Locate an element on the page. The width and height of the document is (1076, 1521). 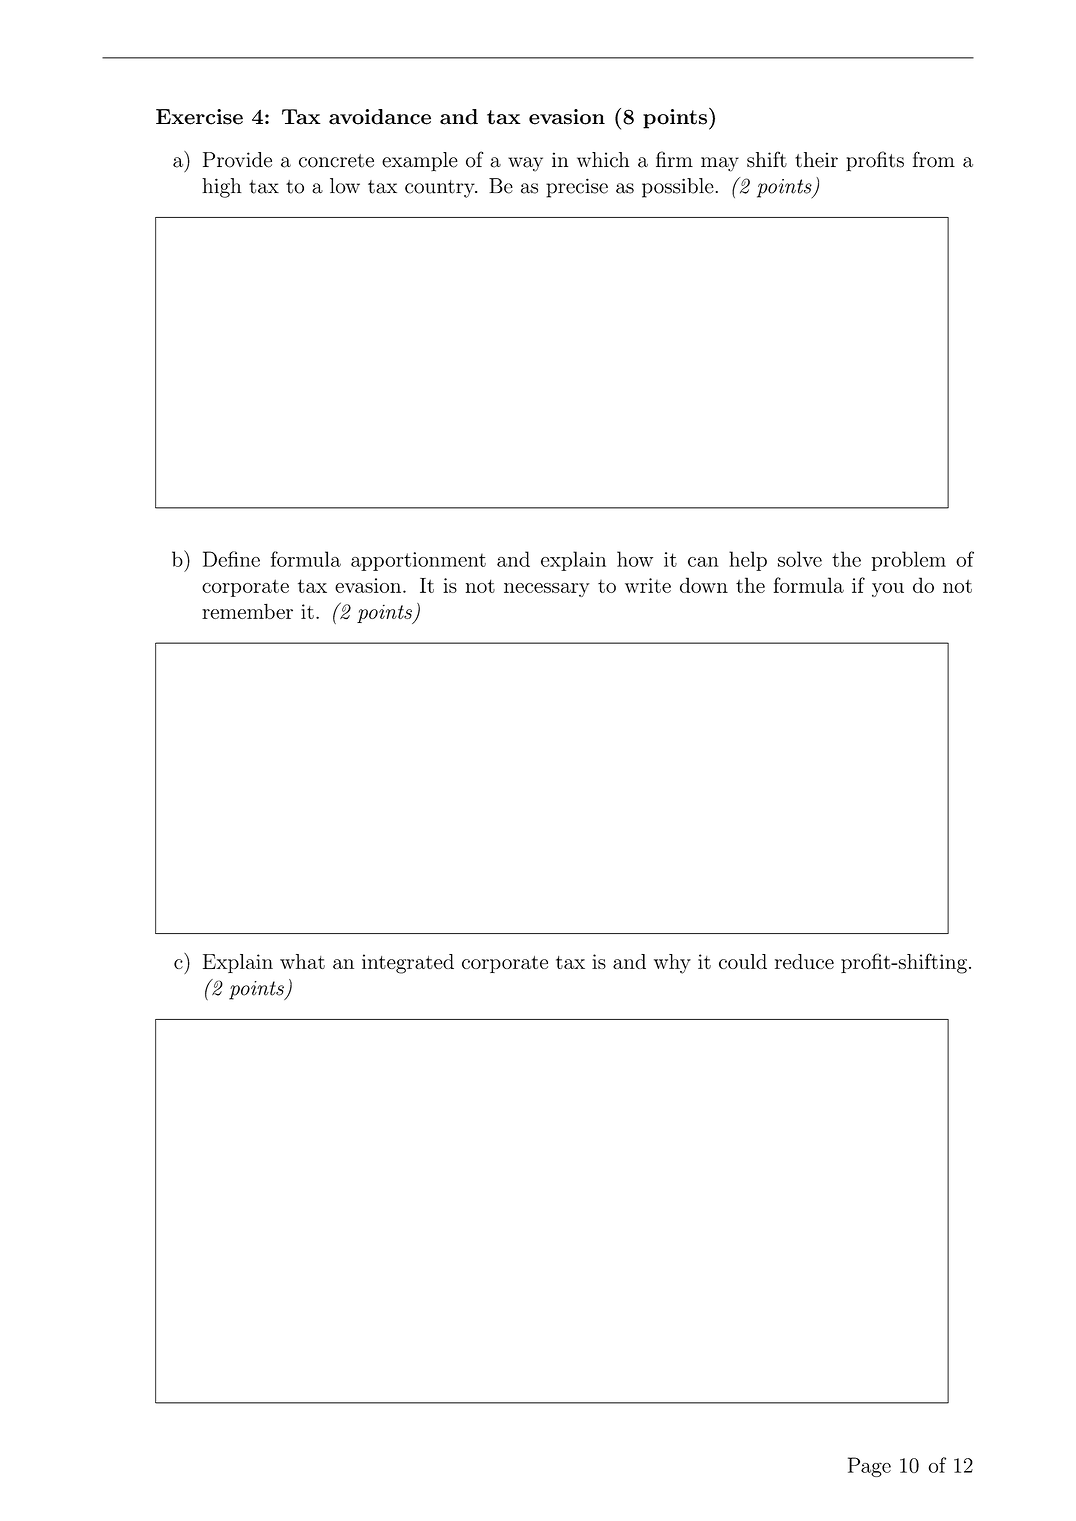
precise is located at coordinates (577, 188).
